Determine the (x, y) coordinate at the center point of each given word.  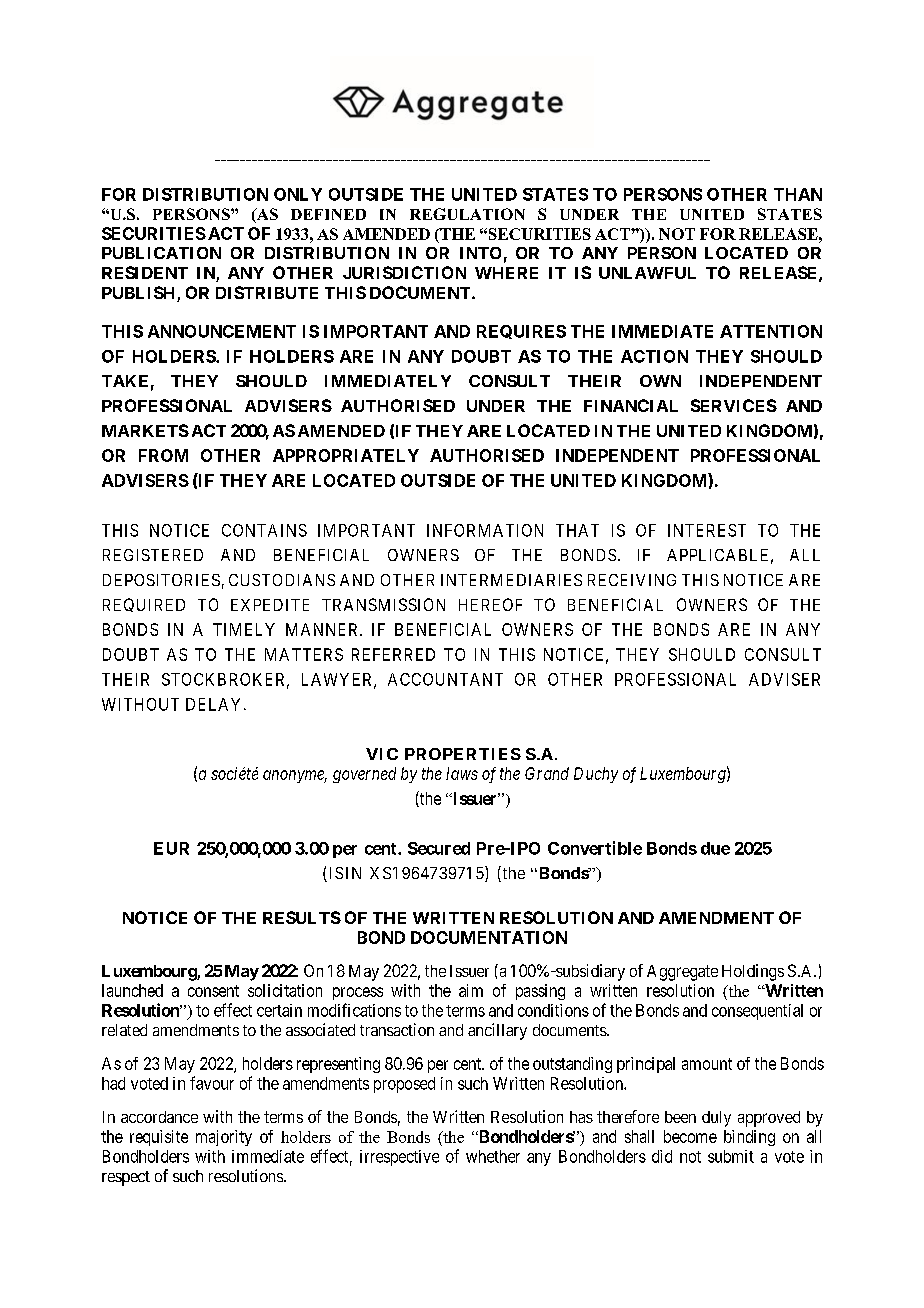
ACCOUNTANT (445, 679)
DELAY (215, 704)
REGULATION (467, 214)
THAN (798, 194)
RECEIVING (632, 580)
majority (224, 1138)
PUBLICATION (161, 253)
